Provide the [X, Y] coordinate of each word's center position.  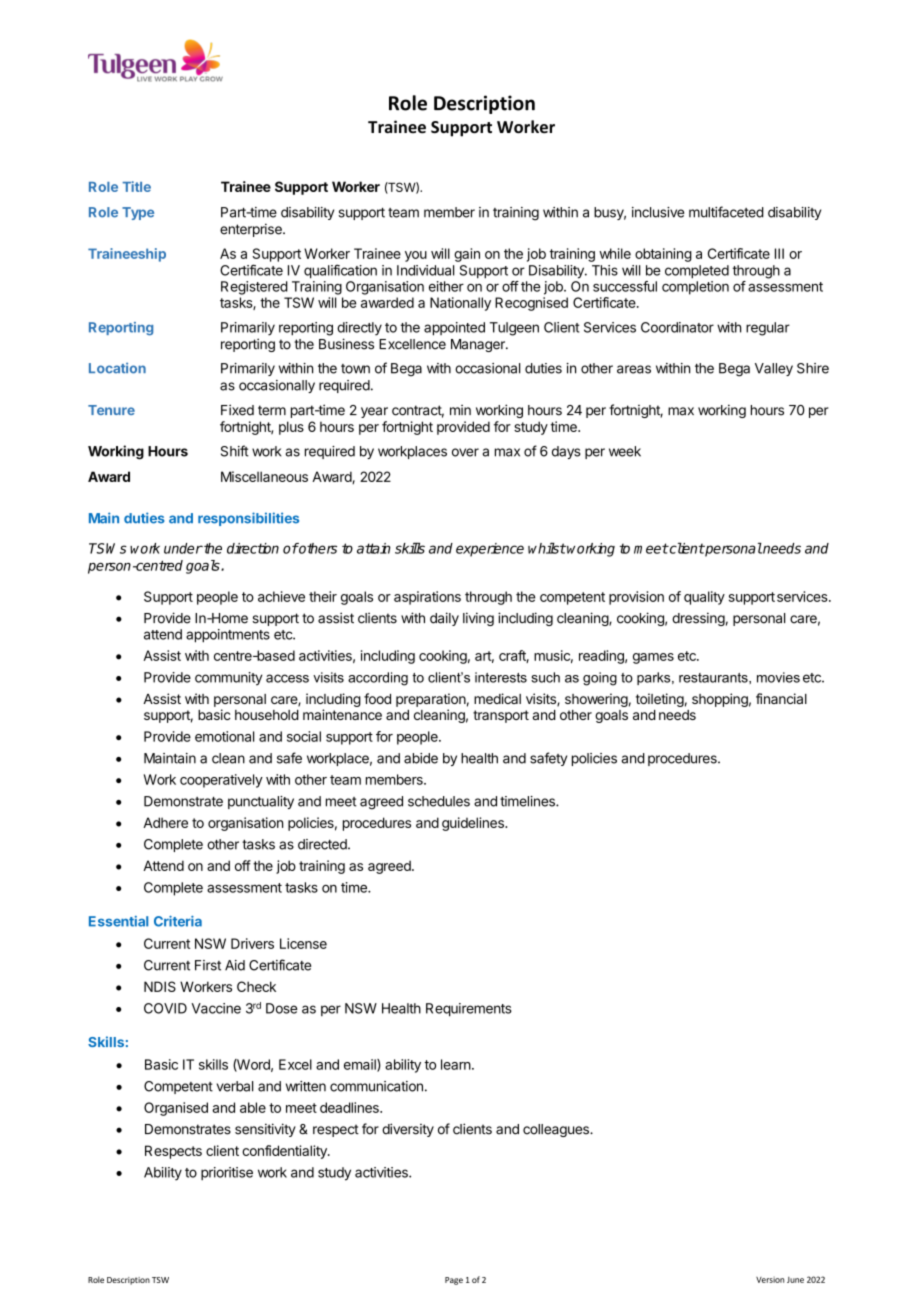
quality [704, 598]
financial [781, 698]
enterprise [252, 230]
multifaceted [726, 212]
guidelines [474, 824]
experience [490, 550]
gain [467, 255]
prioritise [227, 1173]
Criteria [178, 921]
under [183, 548]
